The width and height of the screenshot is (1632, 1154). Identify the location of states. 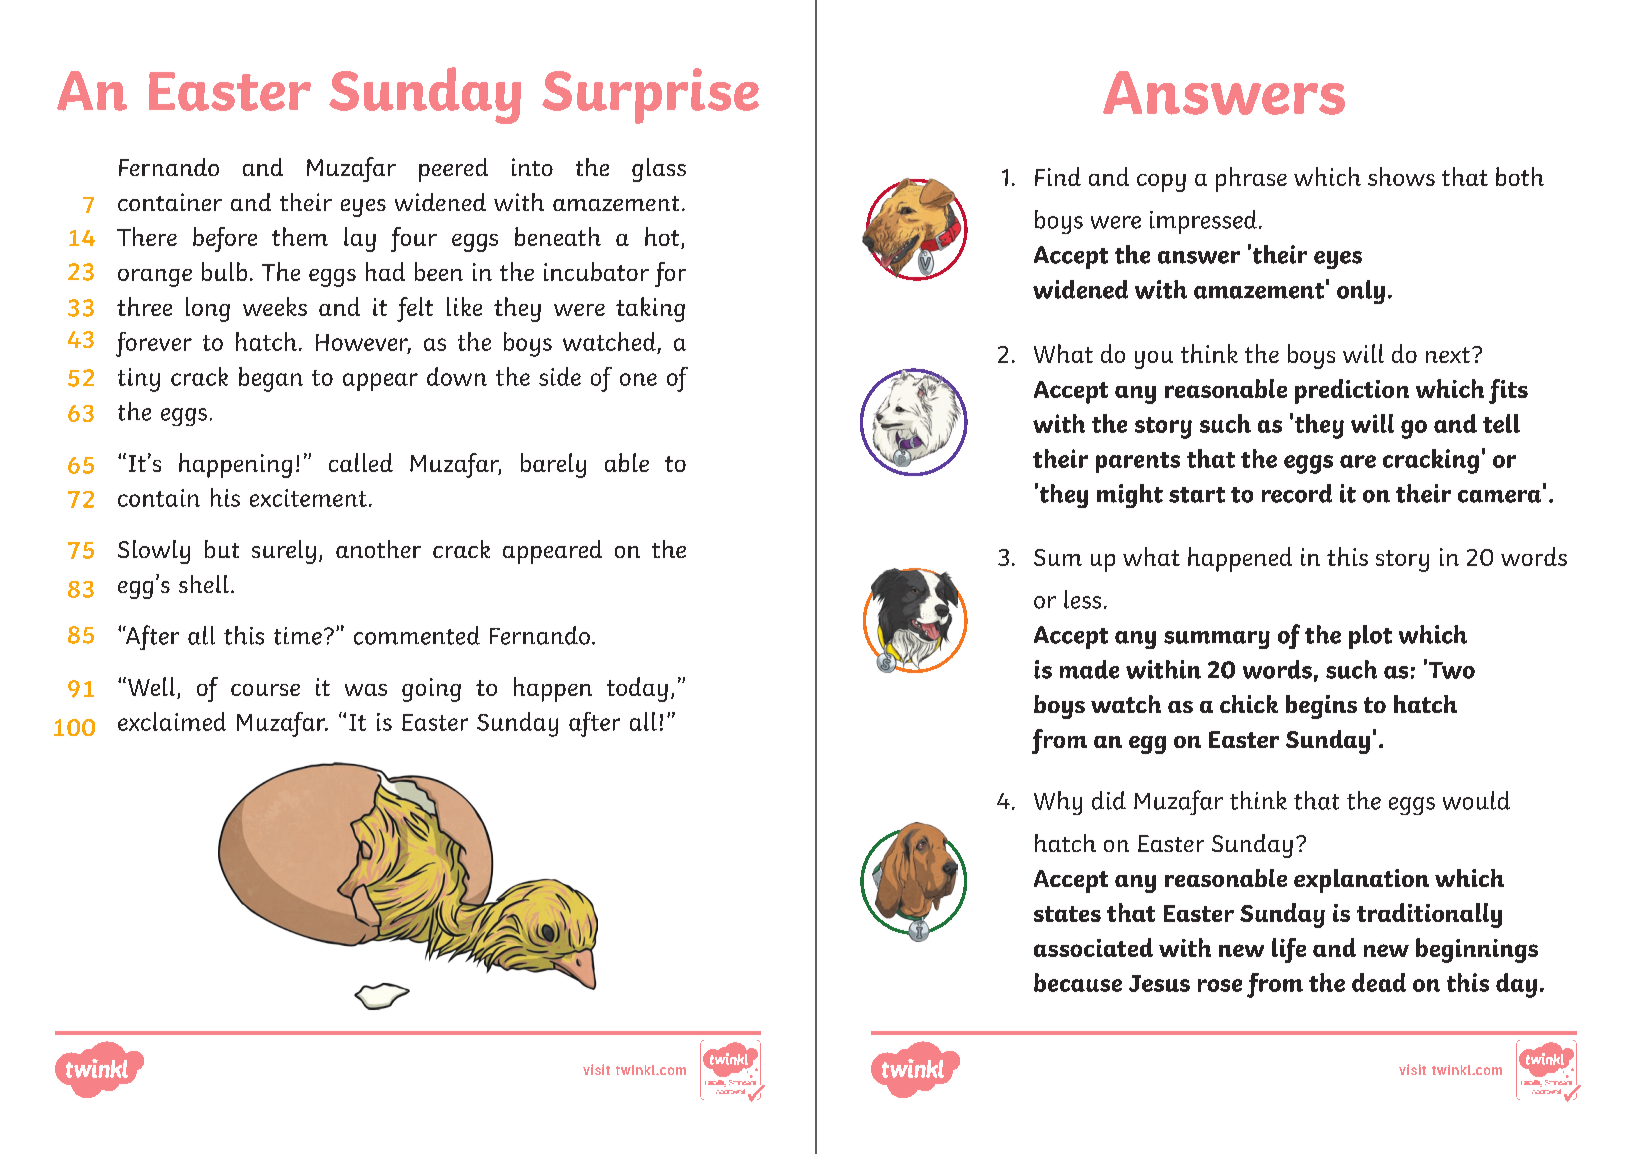
(1067, 914).
